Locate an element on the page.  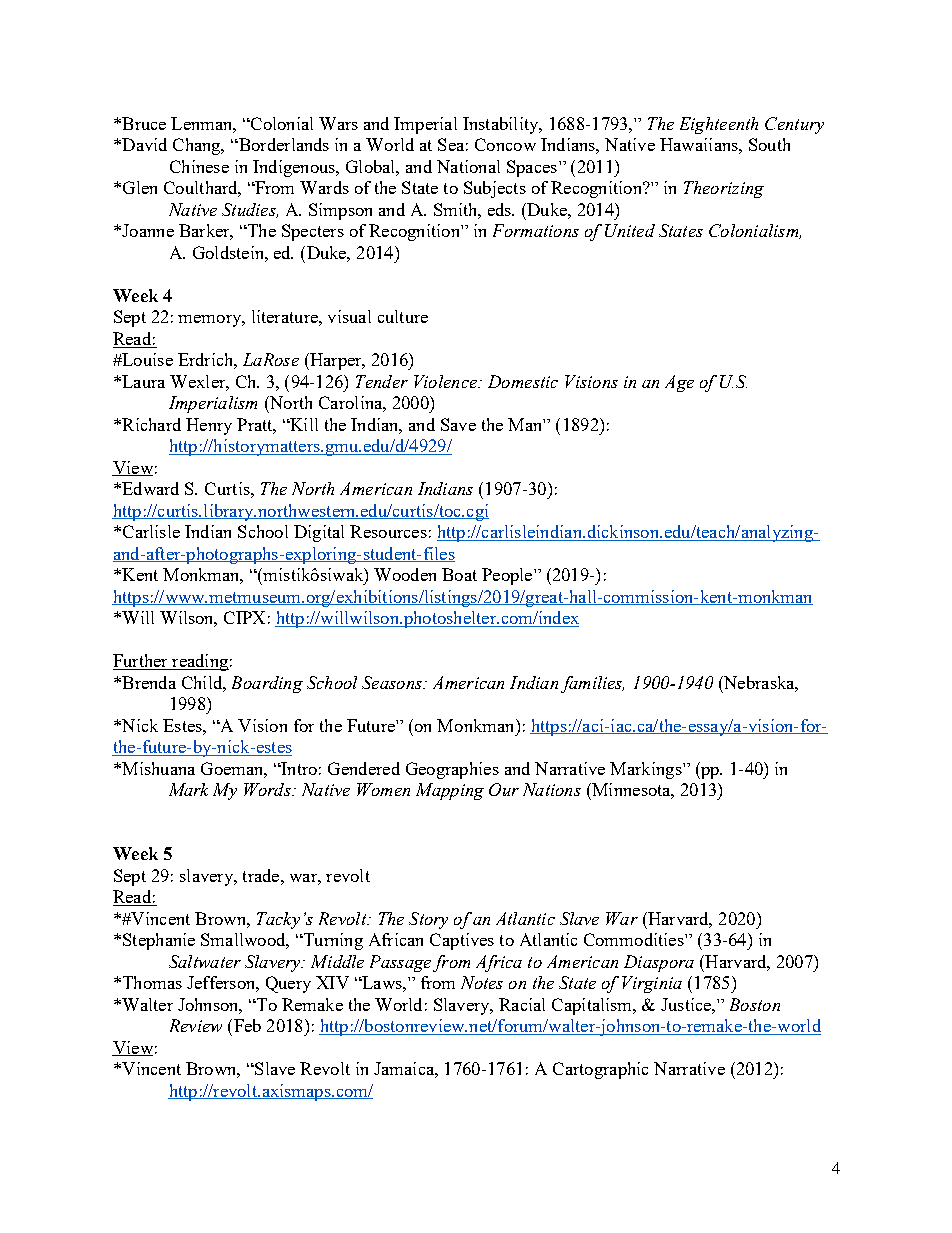
Domestic is located at coordinates (523, 381).
